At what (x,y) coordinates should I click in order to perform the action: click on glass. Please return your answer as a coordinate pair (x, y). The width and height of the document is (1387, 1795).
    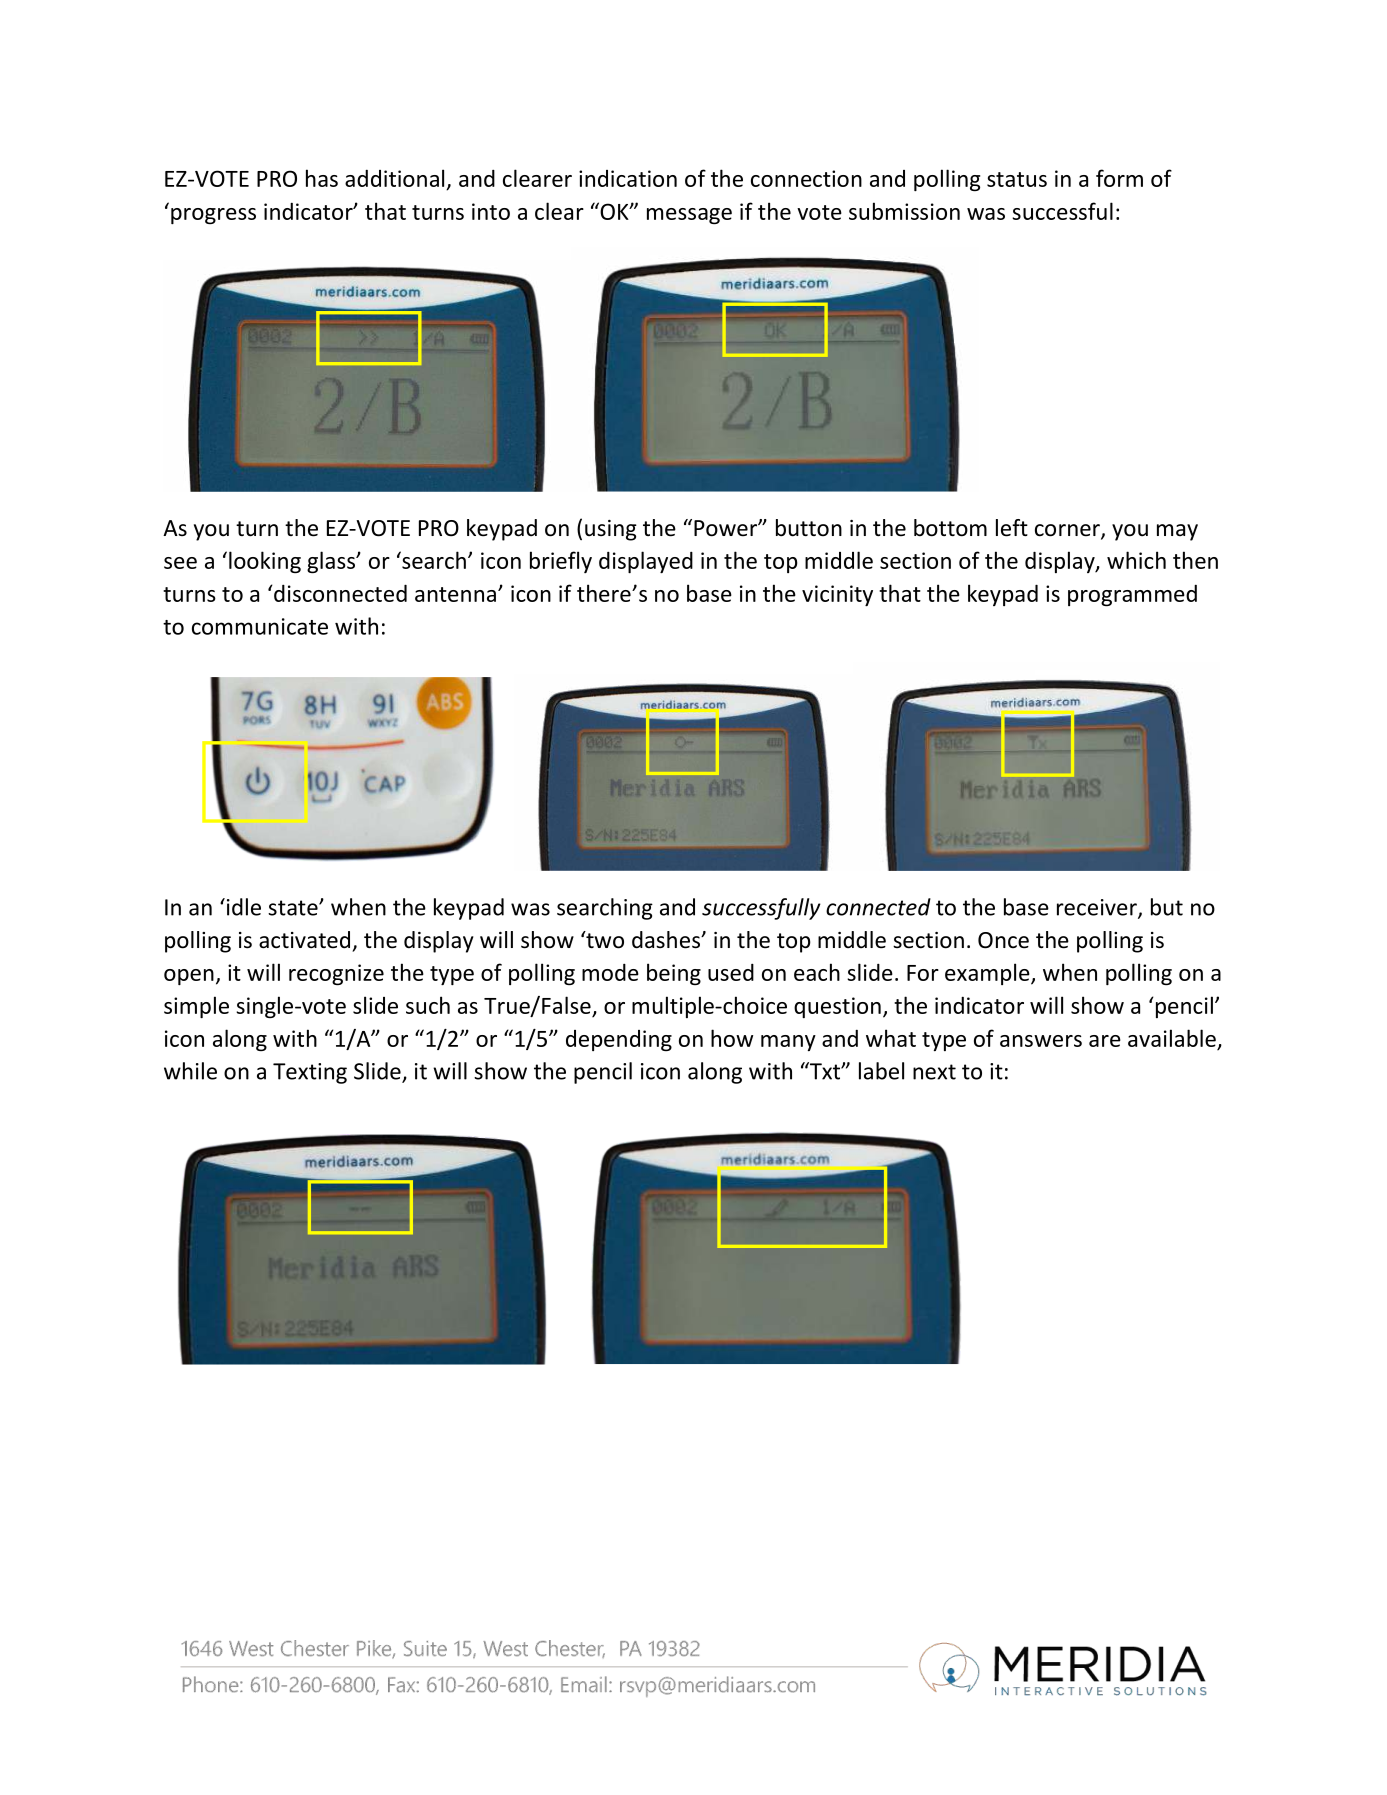
    Looking at the image, I should click on (332, 562).
